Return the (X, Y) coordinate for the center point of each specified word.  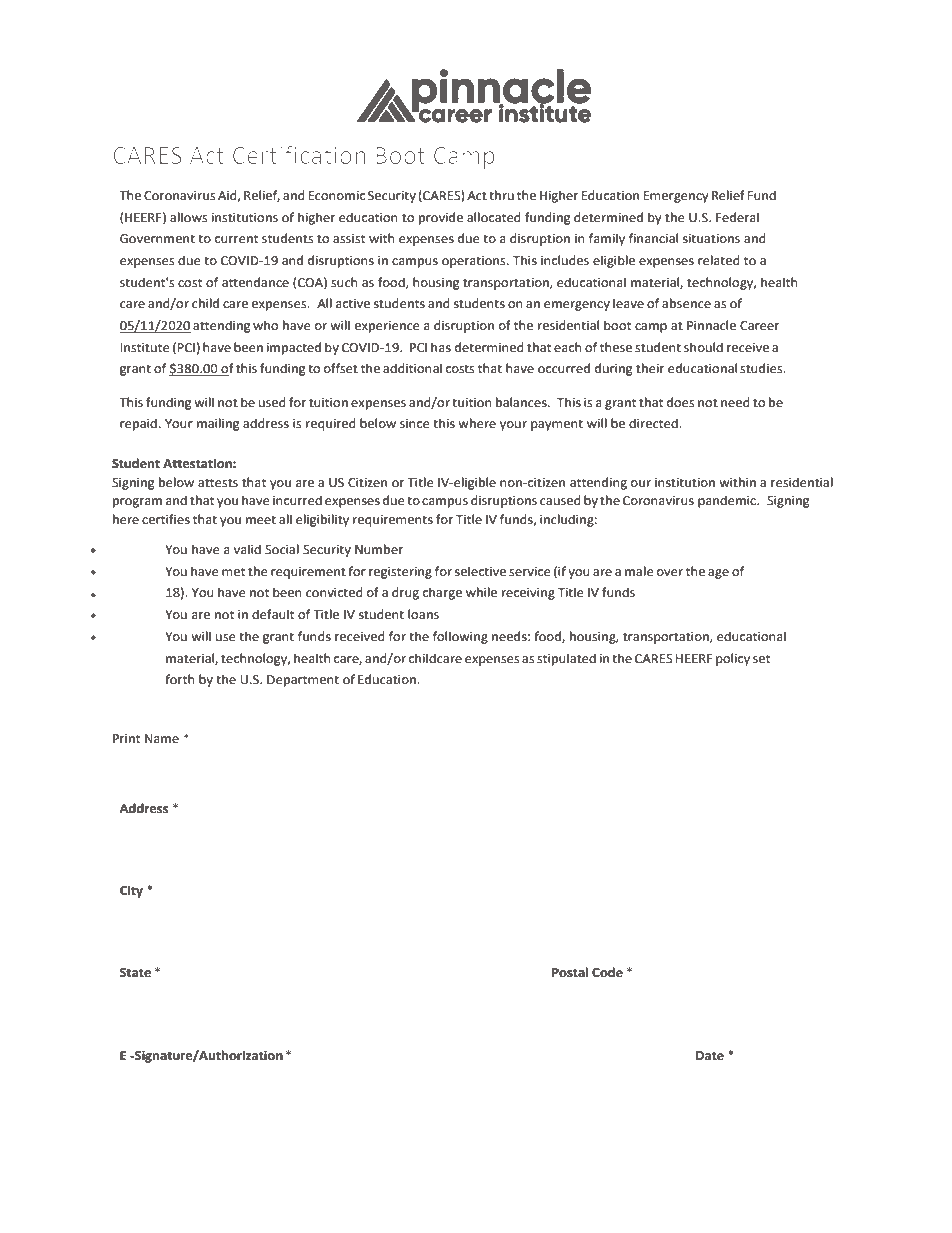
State (135, 973)
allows (188, 217)
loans (423, 614)
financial (653, 238)
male (639, 571)
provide (441, 218)
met (233, 572)
